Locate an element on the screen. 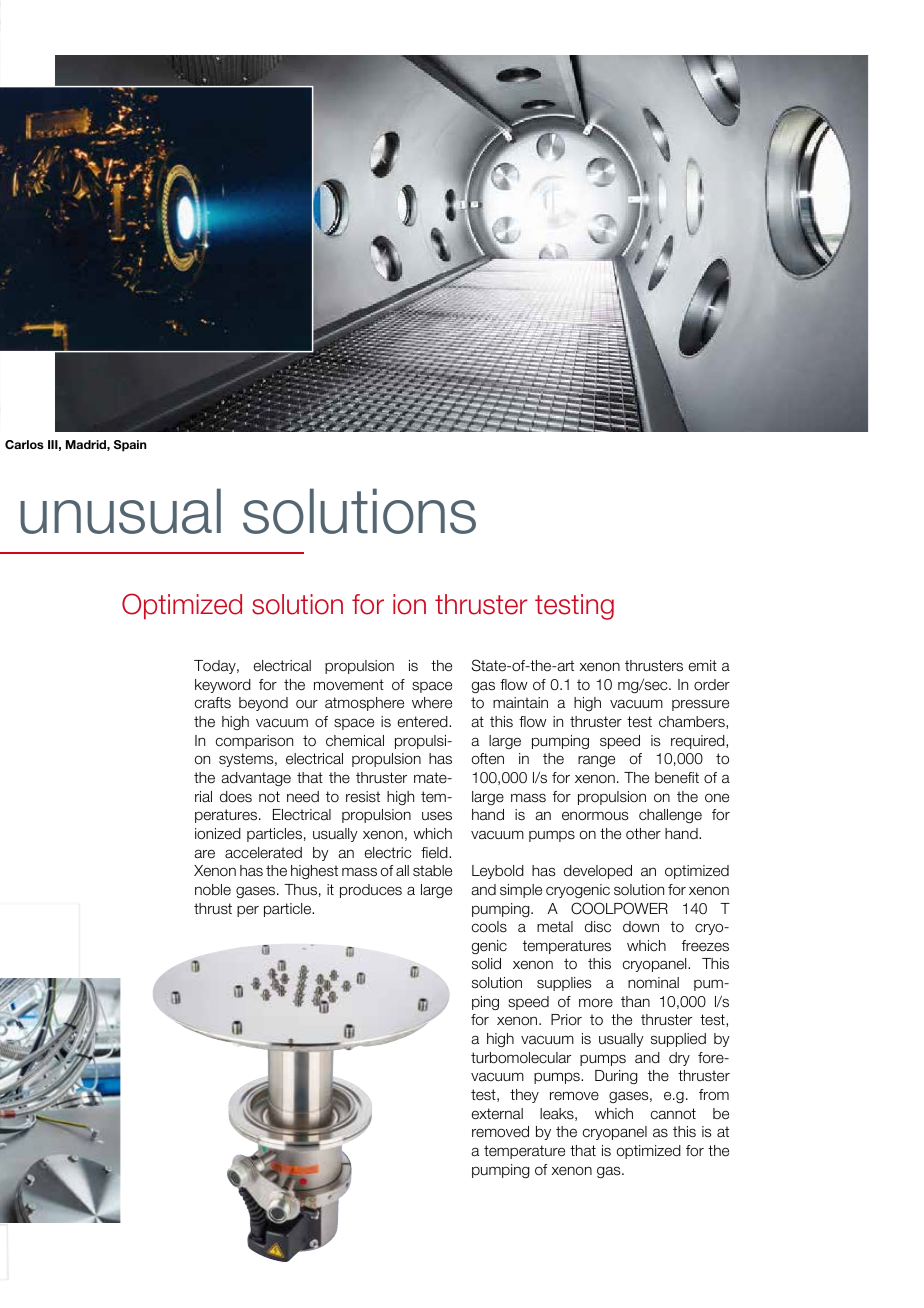 This screenshot has height=1308, width=924. noble is located at coordinates (213, 890).
